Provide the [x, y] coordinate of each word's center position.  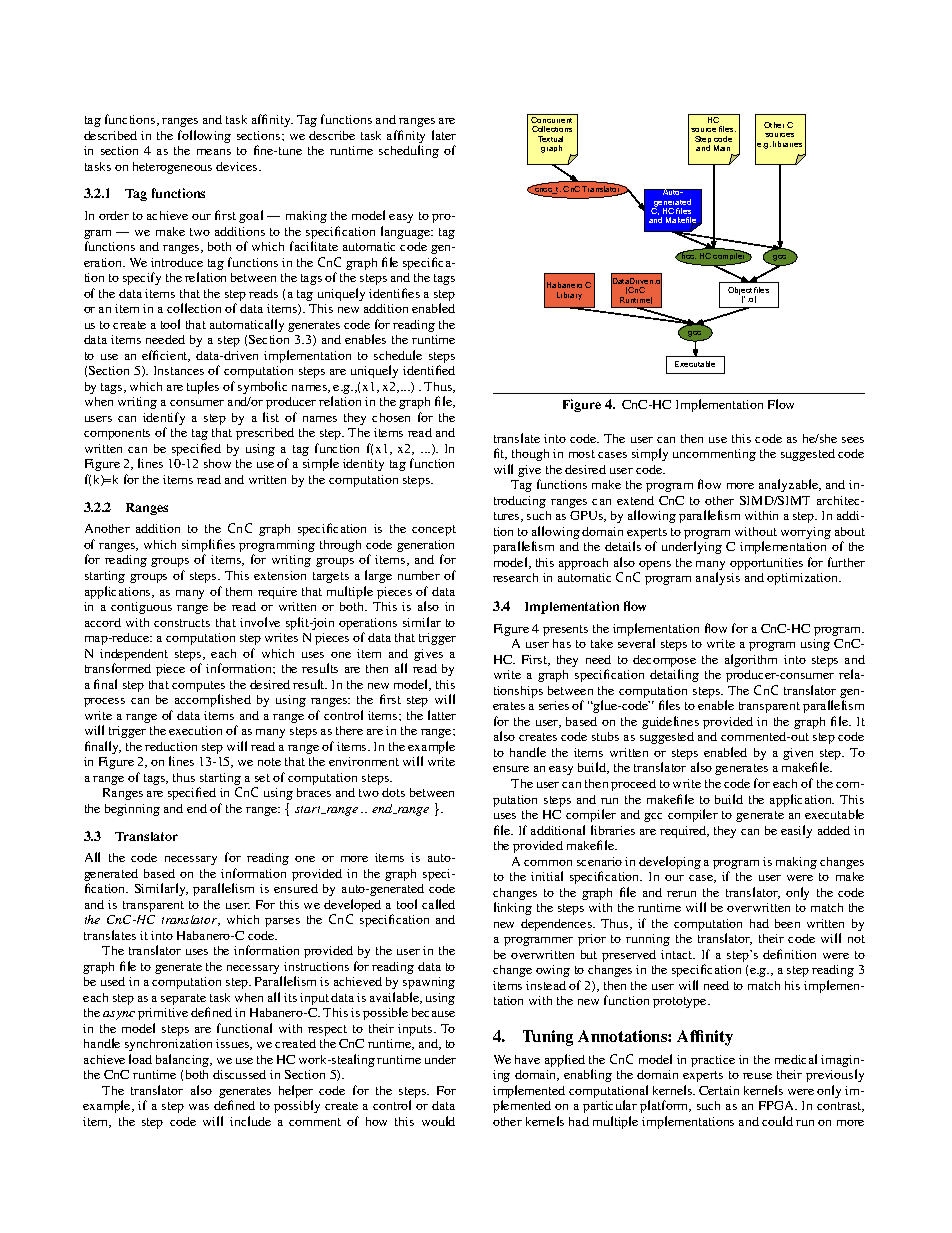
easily [796, 831]
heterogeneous [172, 168]
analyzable [789, 485]
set [262, 778]
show [217, 463]
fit [500, 454]
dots [393, 792]
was [199, 1107]
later [444, 135]
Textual [550, 139]
